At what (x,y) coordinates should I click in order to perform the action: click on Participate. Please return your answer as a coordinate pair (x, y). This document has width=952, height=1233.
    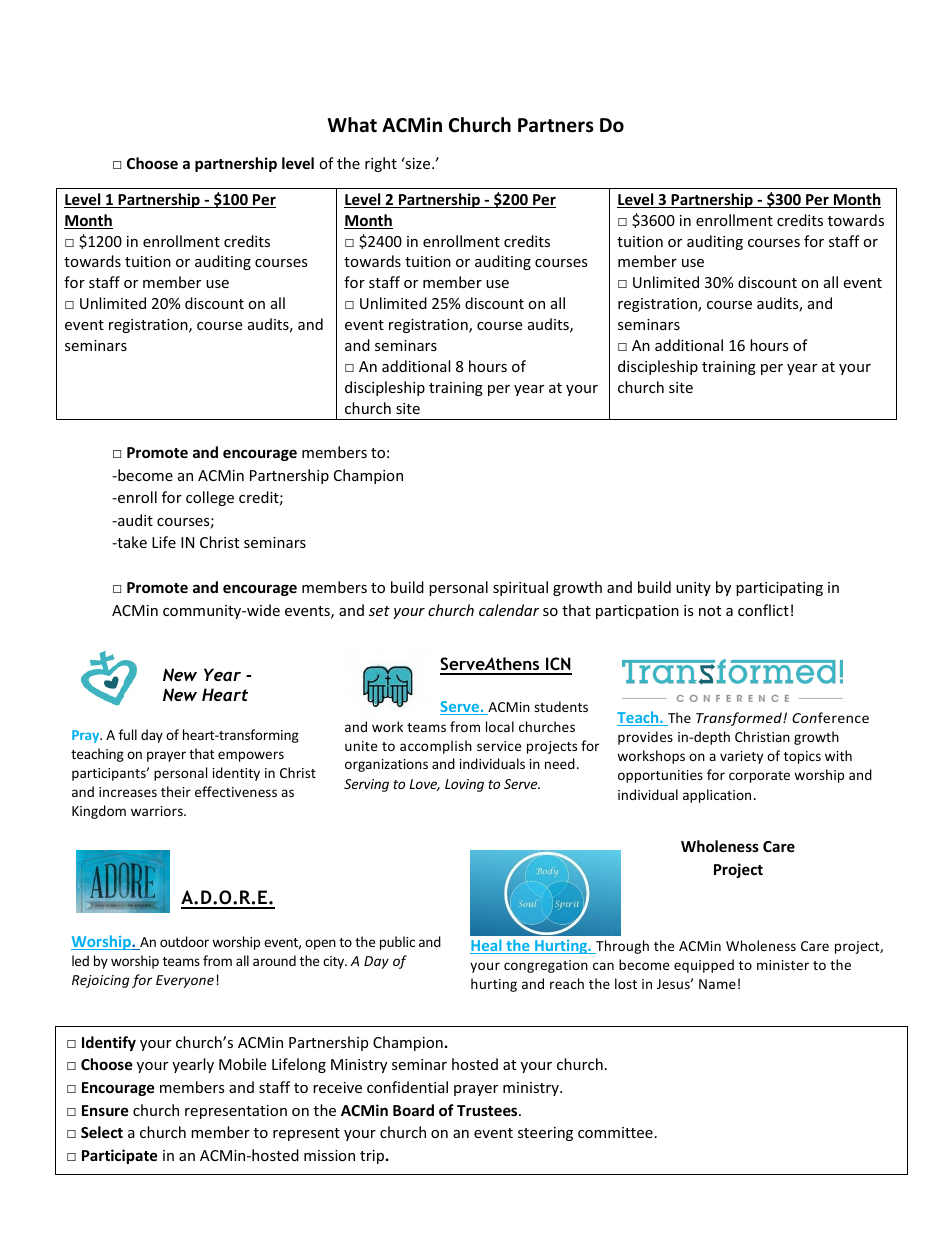
    Looking at the image, I should click on (120, 1156).
